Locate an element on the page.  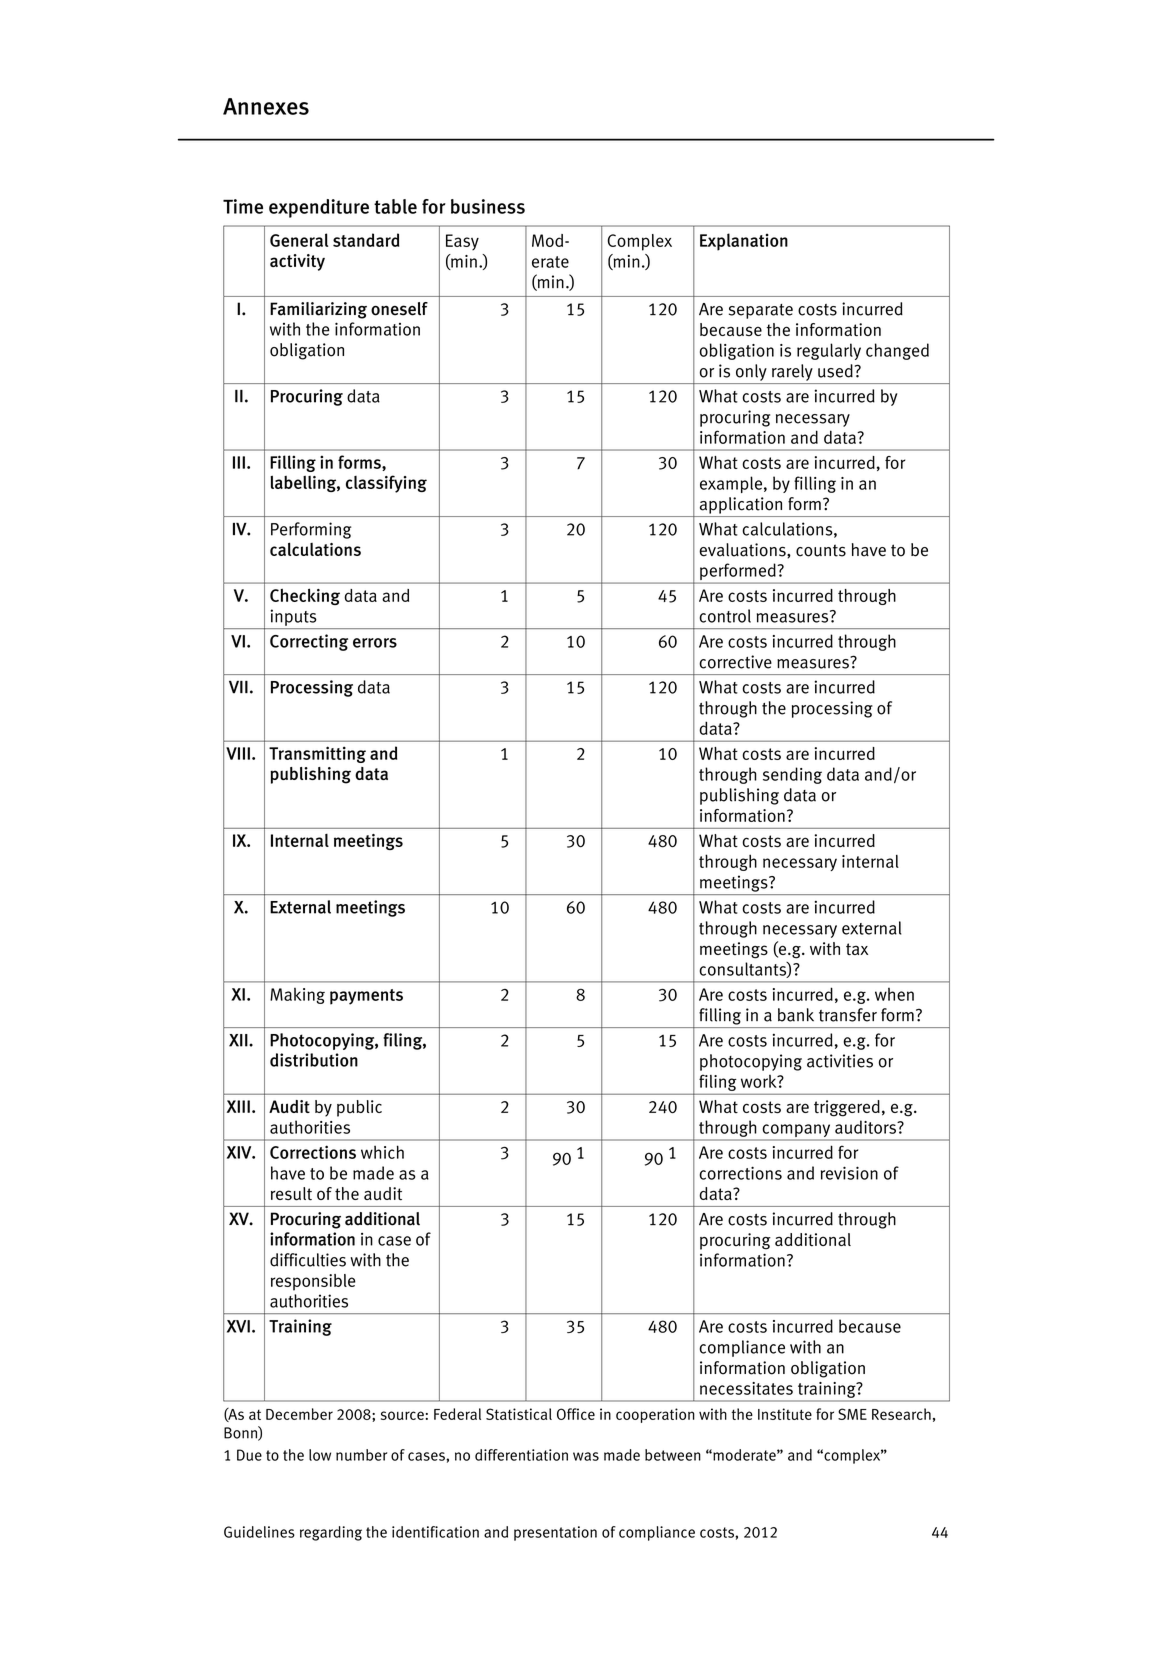
low is located at coordinates (320, 1455).
